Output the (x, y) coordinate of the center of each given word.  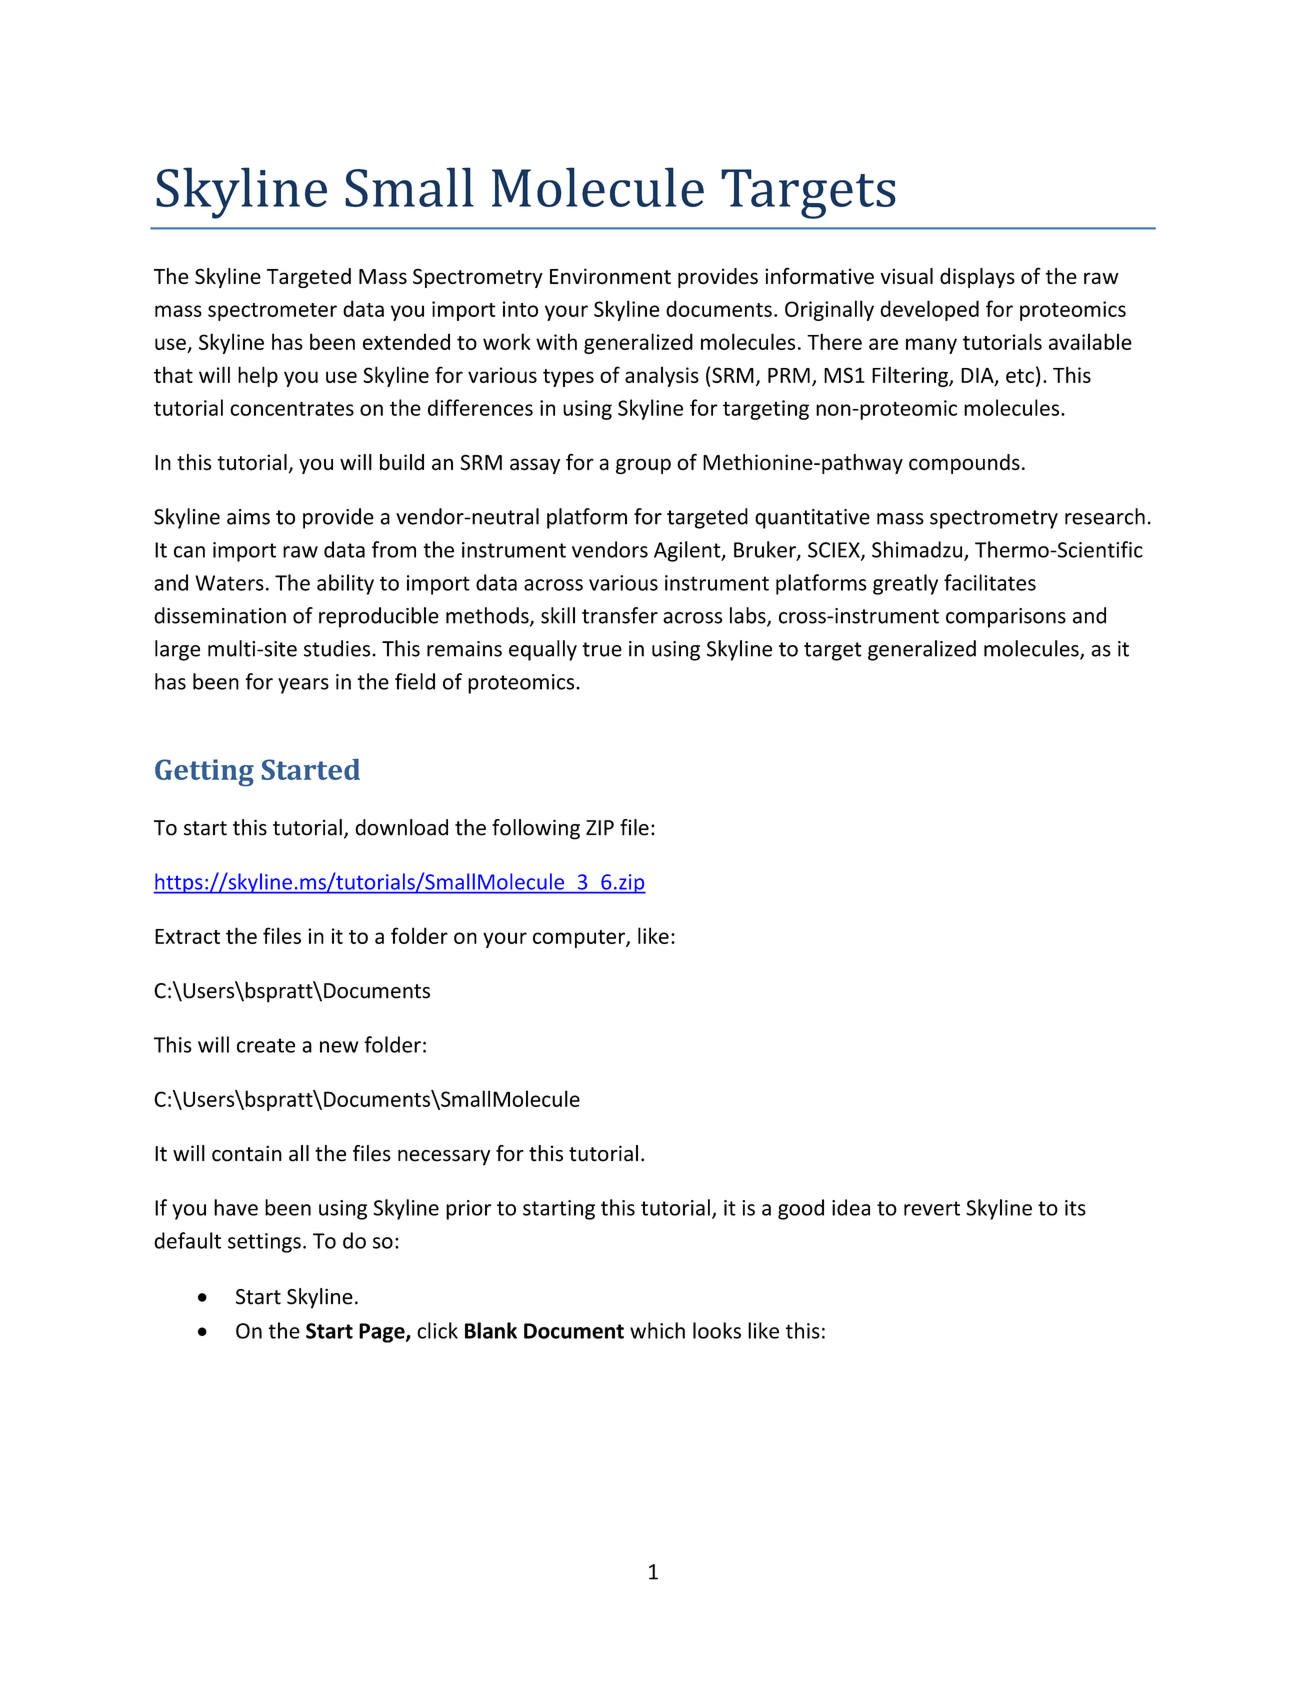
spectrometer (272, 312)
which (657, 1330)
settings (264, 1243)
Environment (610, 276)
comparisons (1006, 618)
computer (580, 939)
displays (977, 278)
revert (932, 1208)
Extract (187, 936)
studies (338, 648)
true (602, 649)
